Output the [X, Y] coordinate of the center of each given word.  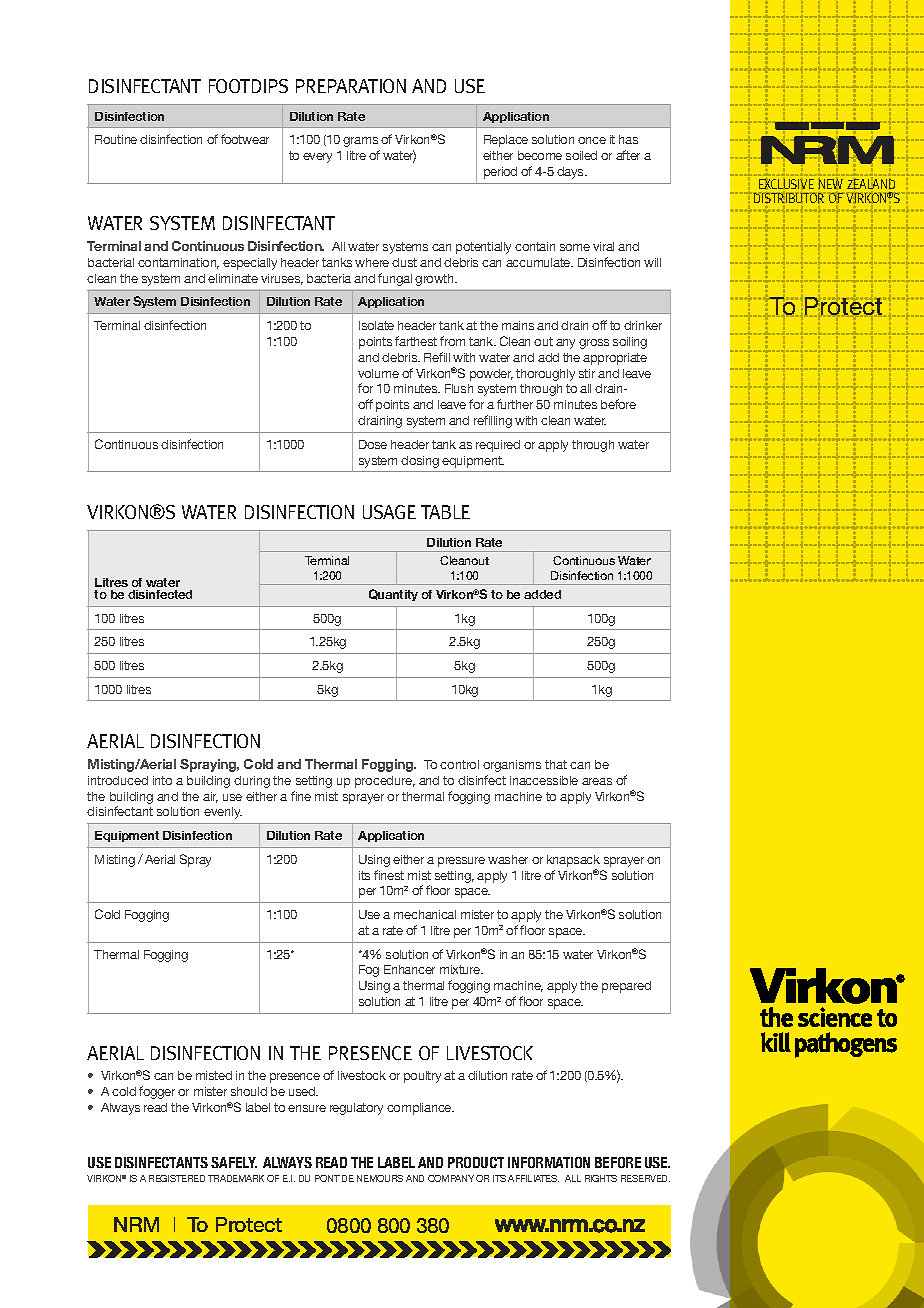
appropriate [615, 359]
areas [597, 781]
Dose [373, 444]
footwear [245, 139]
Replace [506, 141]
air [210, 797]
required [498, 446]
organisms [512, 766]
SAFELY [234, 1162]
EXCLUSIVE [786, 184]
